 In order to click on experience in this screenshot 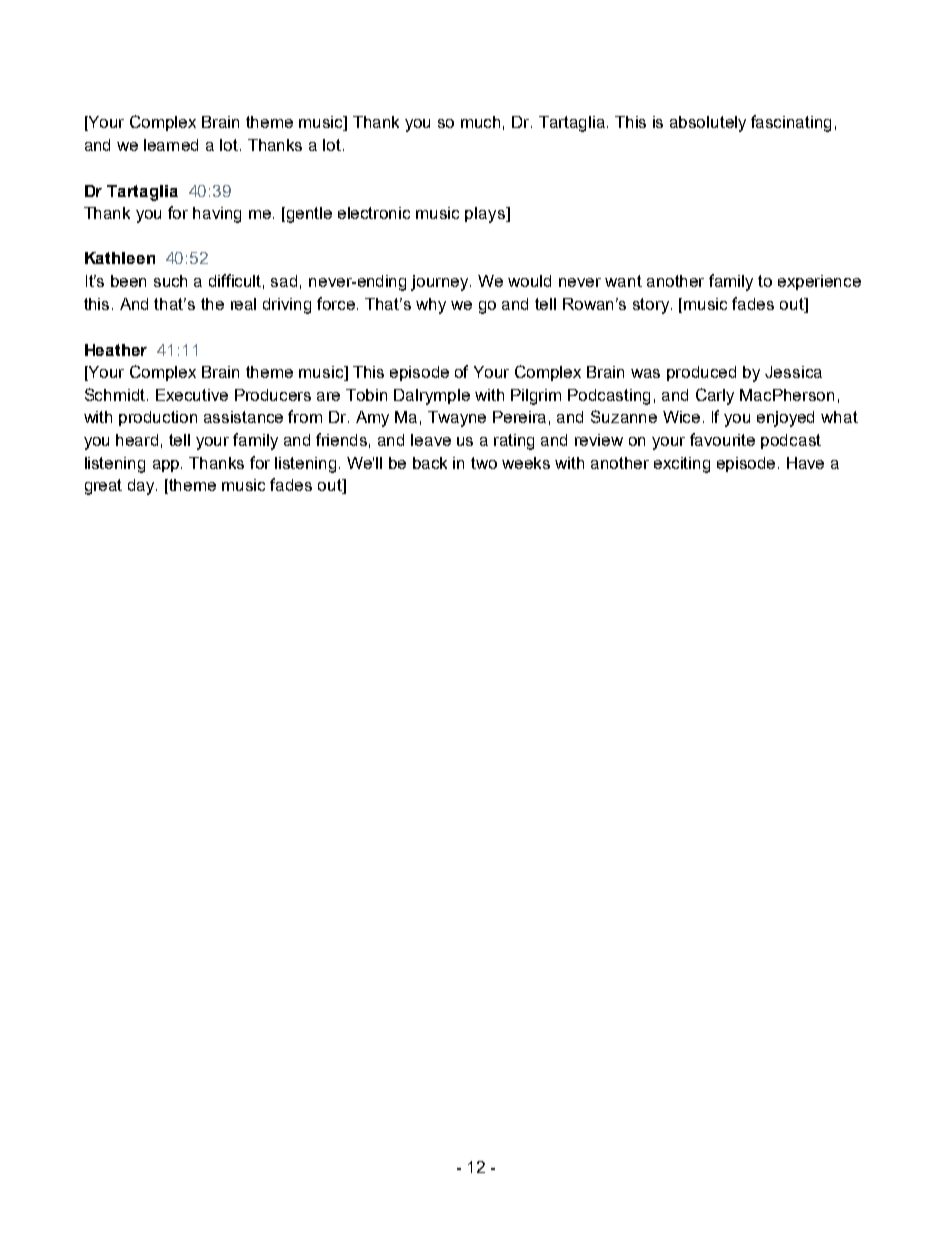, I will do `click(819, 282)`.
